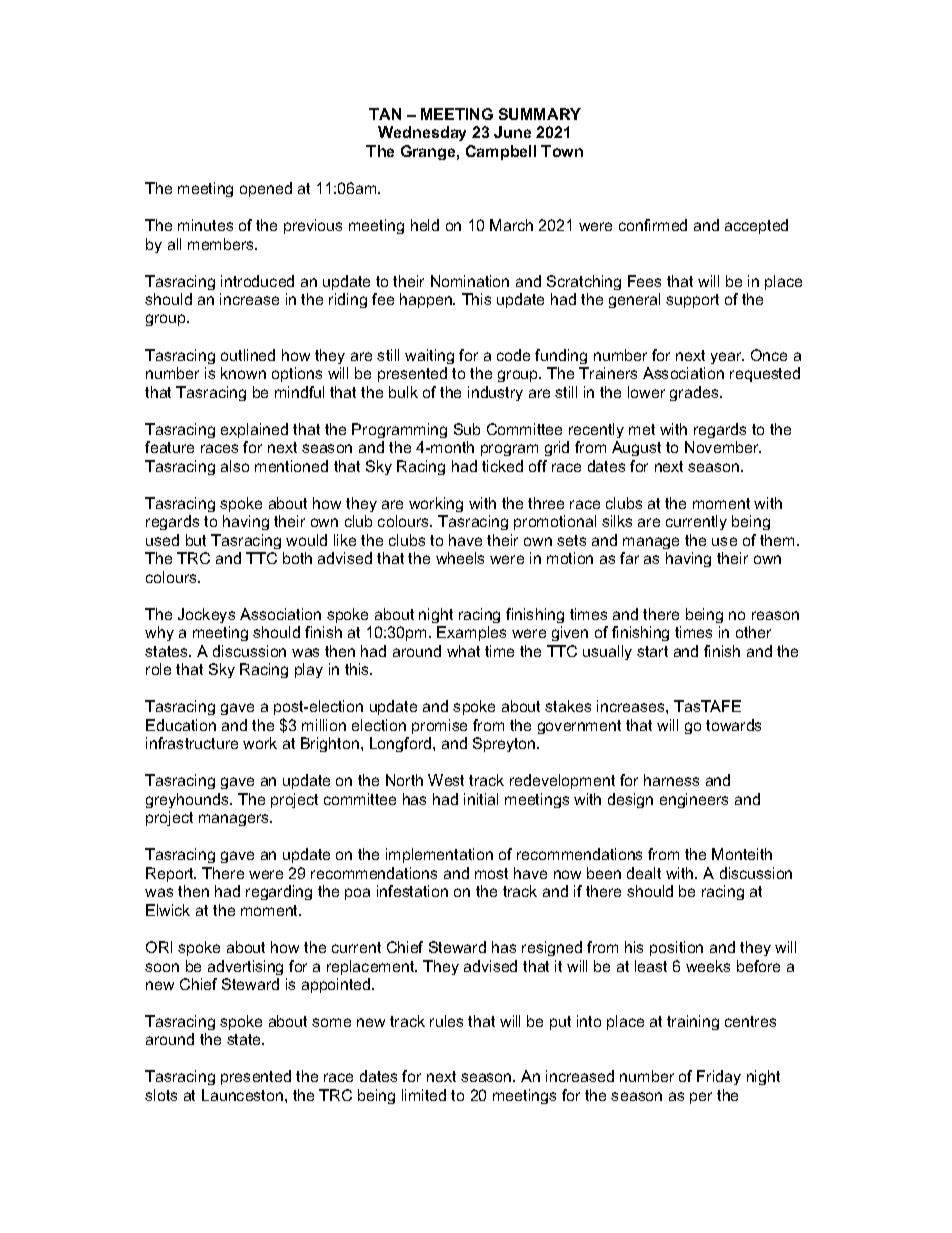  Describe the element at coordinates (266, 189) in the screenshot. I see `opened` at that location.
